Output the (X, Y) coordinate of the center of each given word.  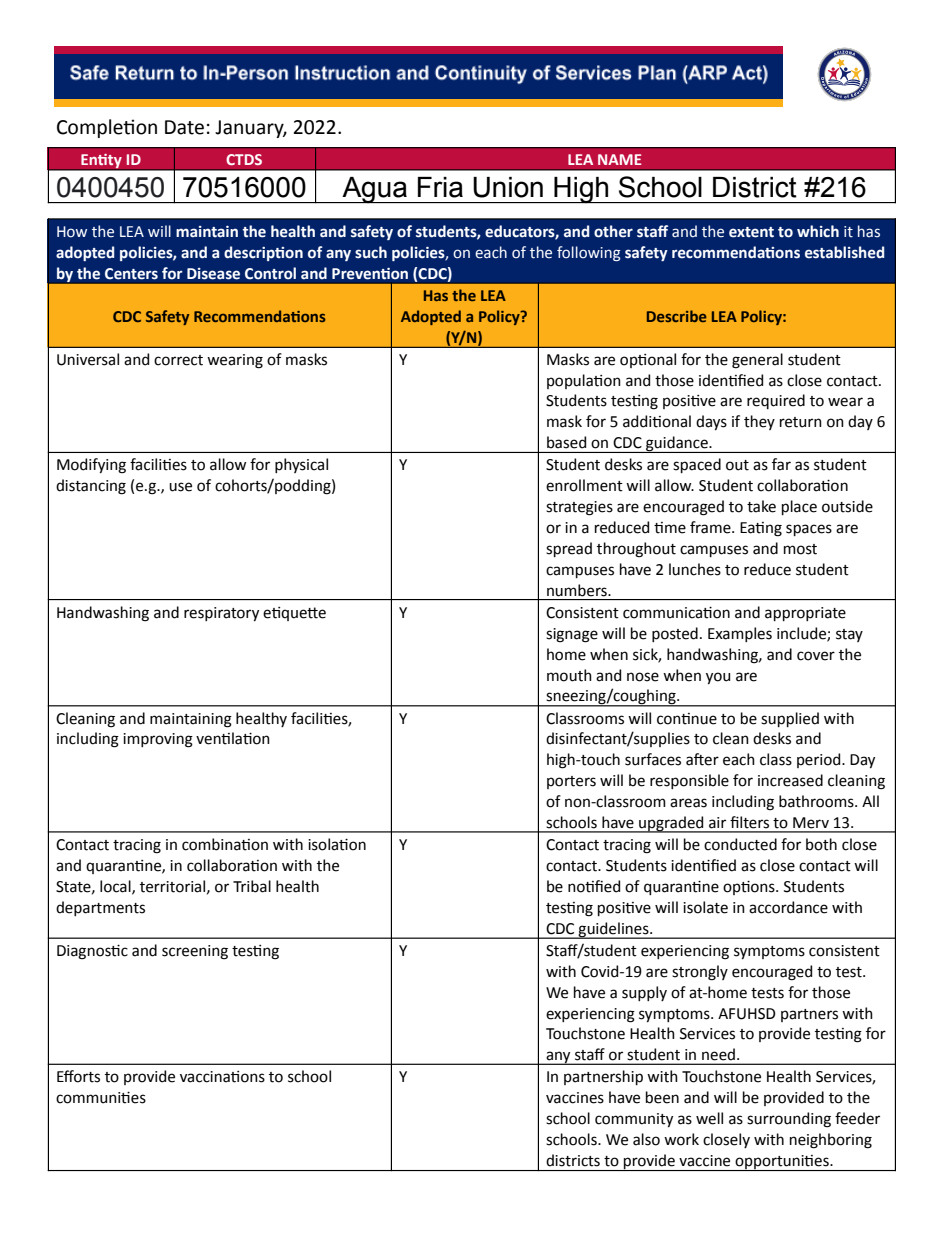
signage (572, 635)
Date (184, 127)
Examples (740, 634)
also (646, 1139)
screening (195, 952)
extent (751, 232)
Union (508, 187)
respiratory (221, 614)
